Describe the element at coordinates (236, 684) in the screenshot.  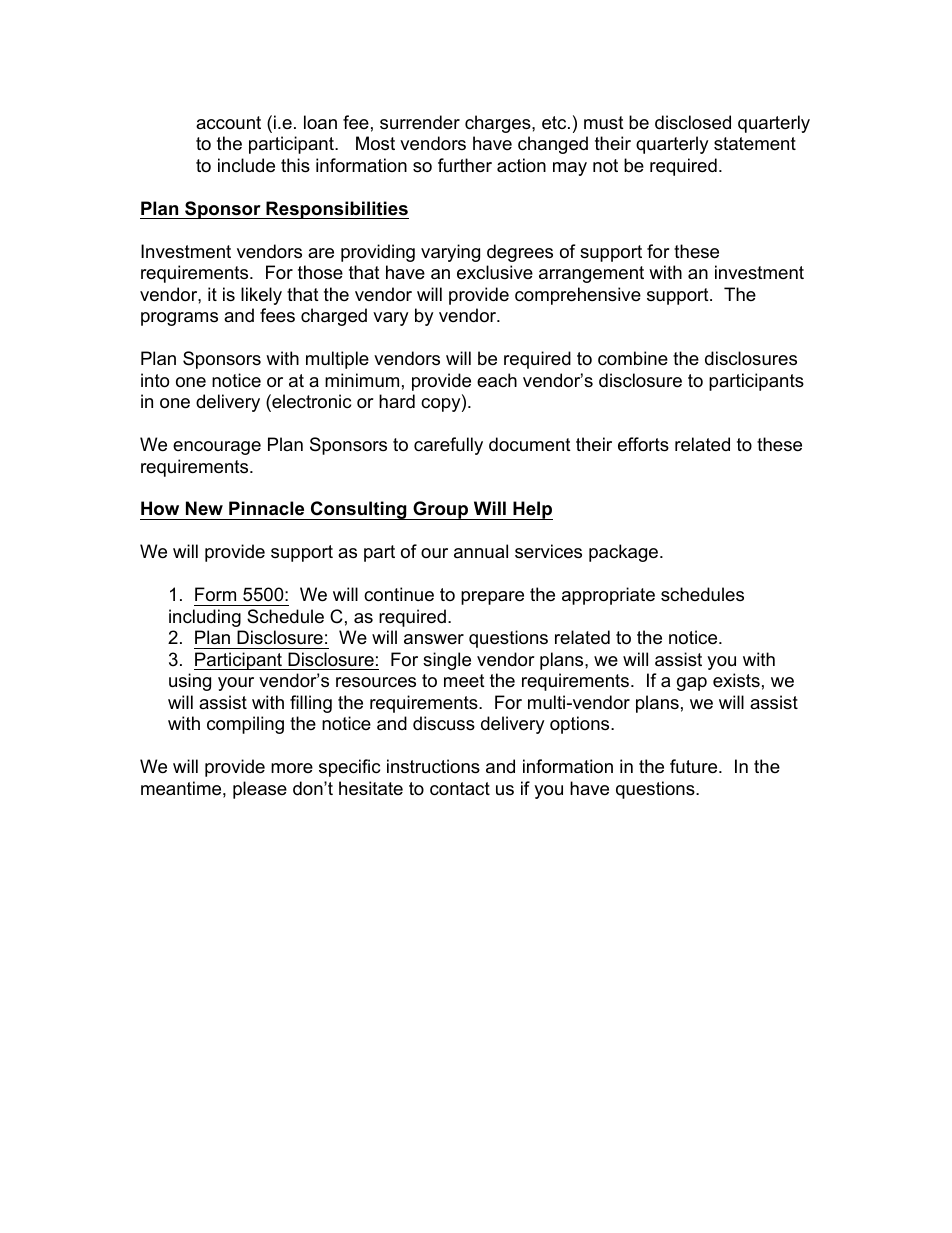
I see `your` at that location.
